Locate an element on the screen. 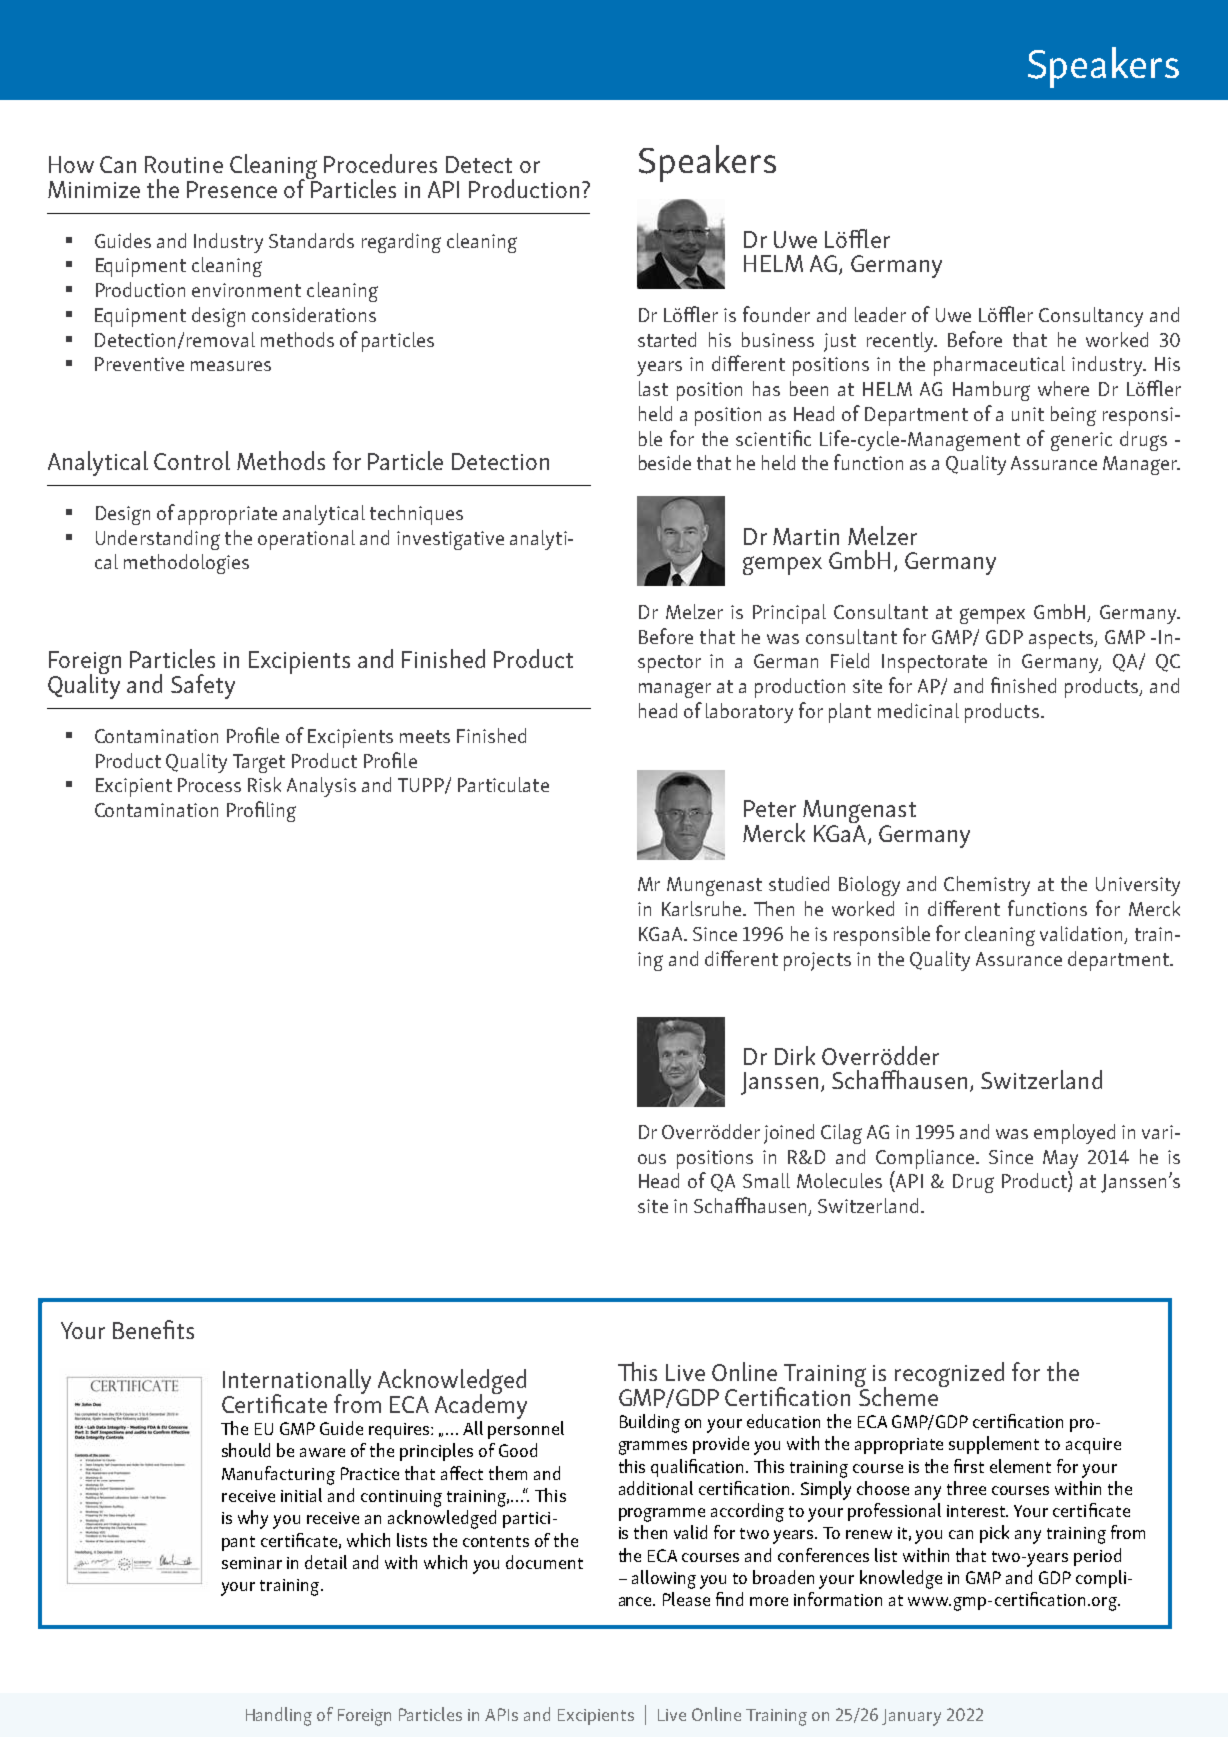 The height and width of the screenshot is (1737, 1228). Consultancy is located at coordinates (1091, 317).
